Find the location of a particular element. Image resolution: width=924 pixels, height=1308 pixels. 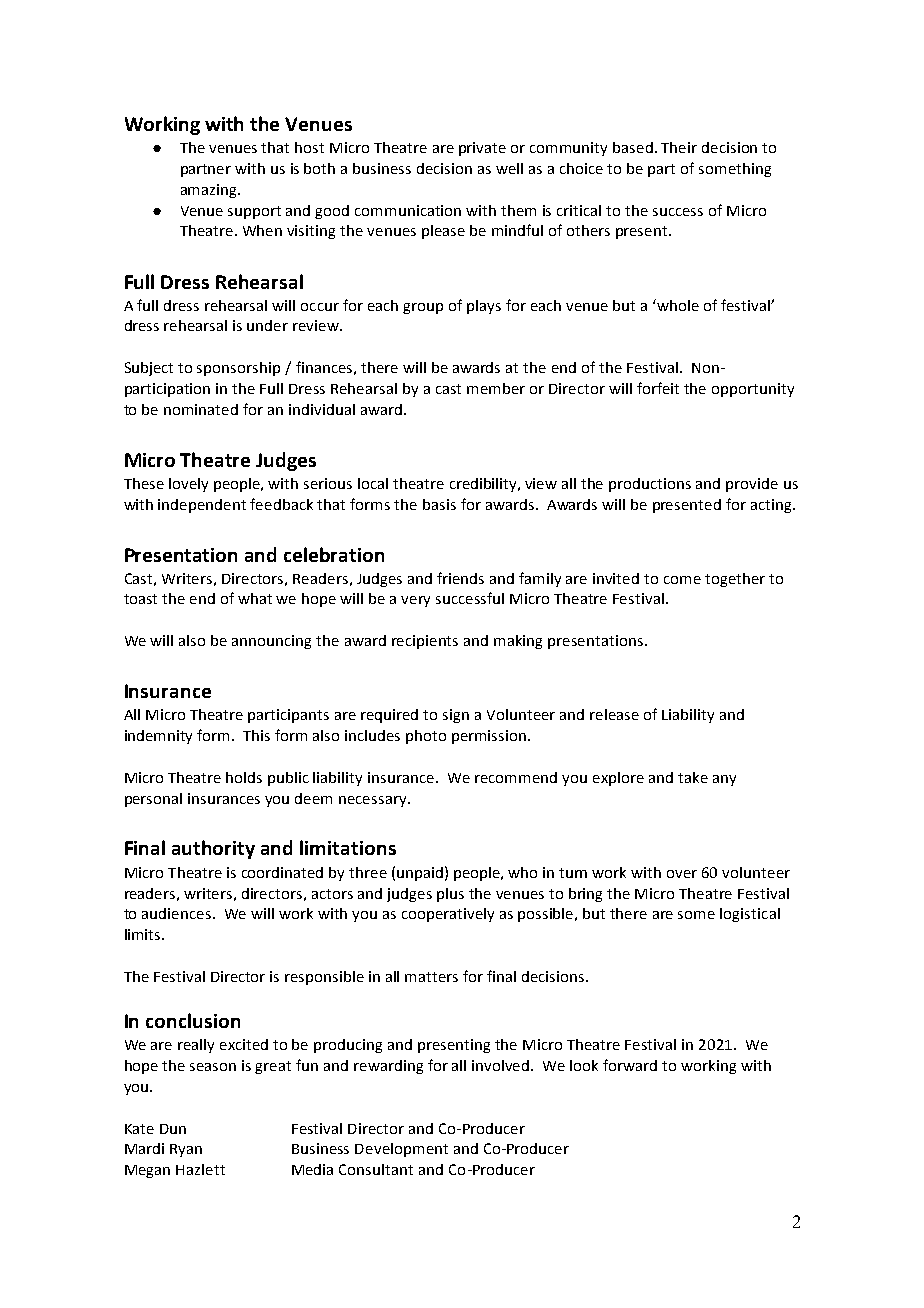

come is located at coordinates (682, 580).
